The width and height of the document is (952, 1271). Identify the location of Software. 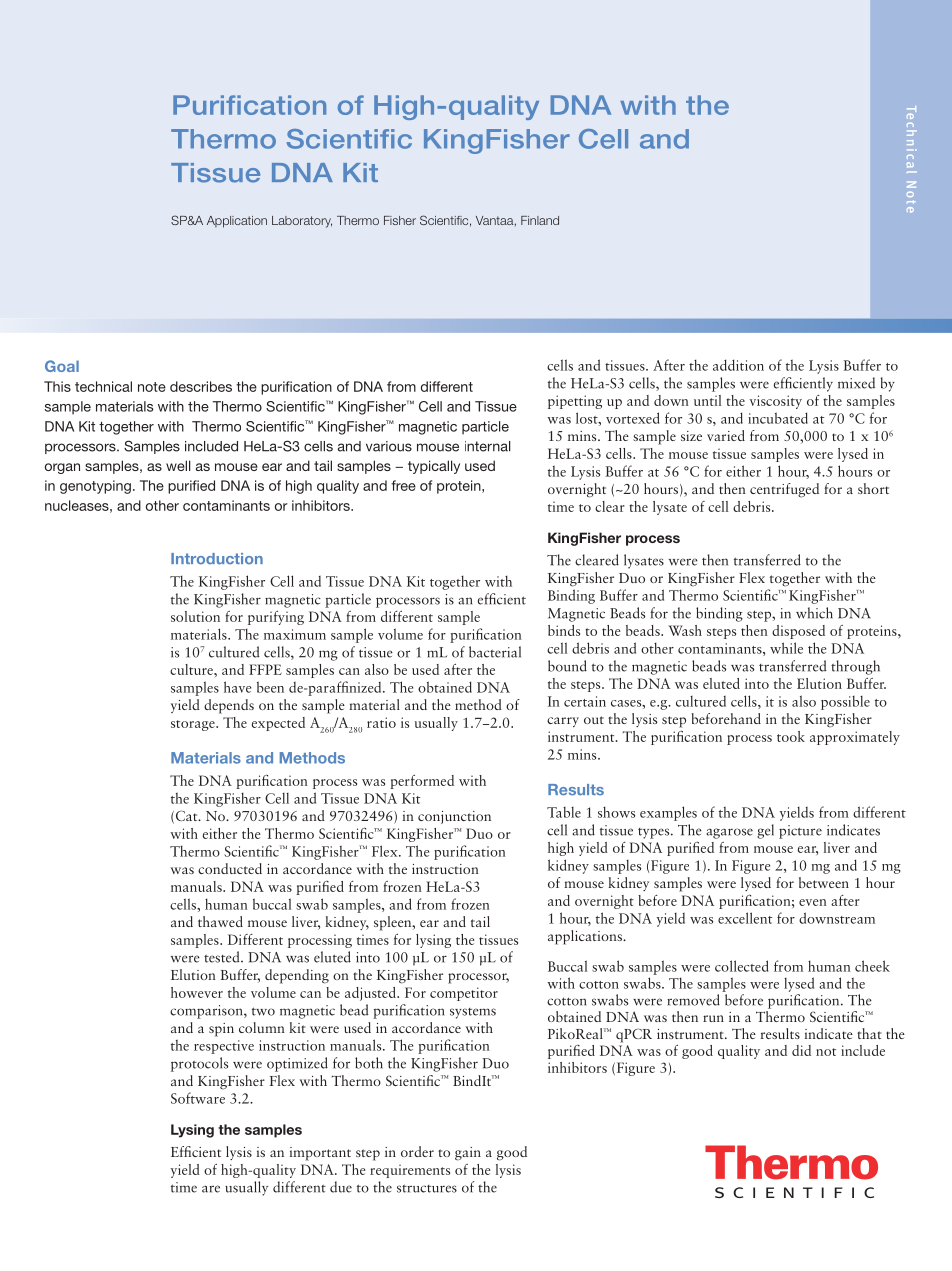
(198, 1098).
